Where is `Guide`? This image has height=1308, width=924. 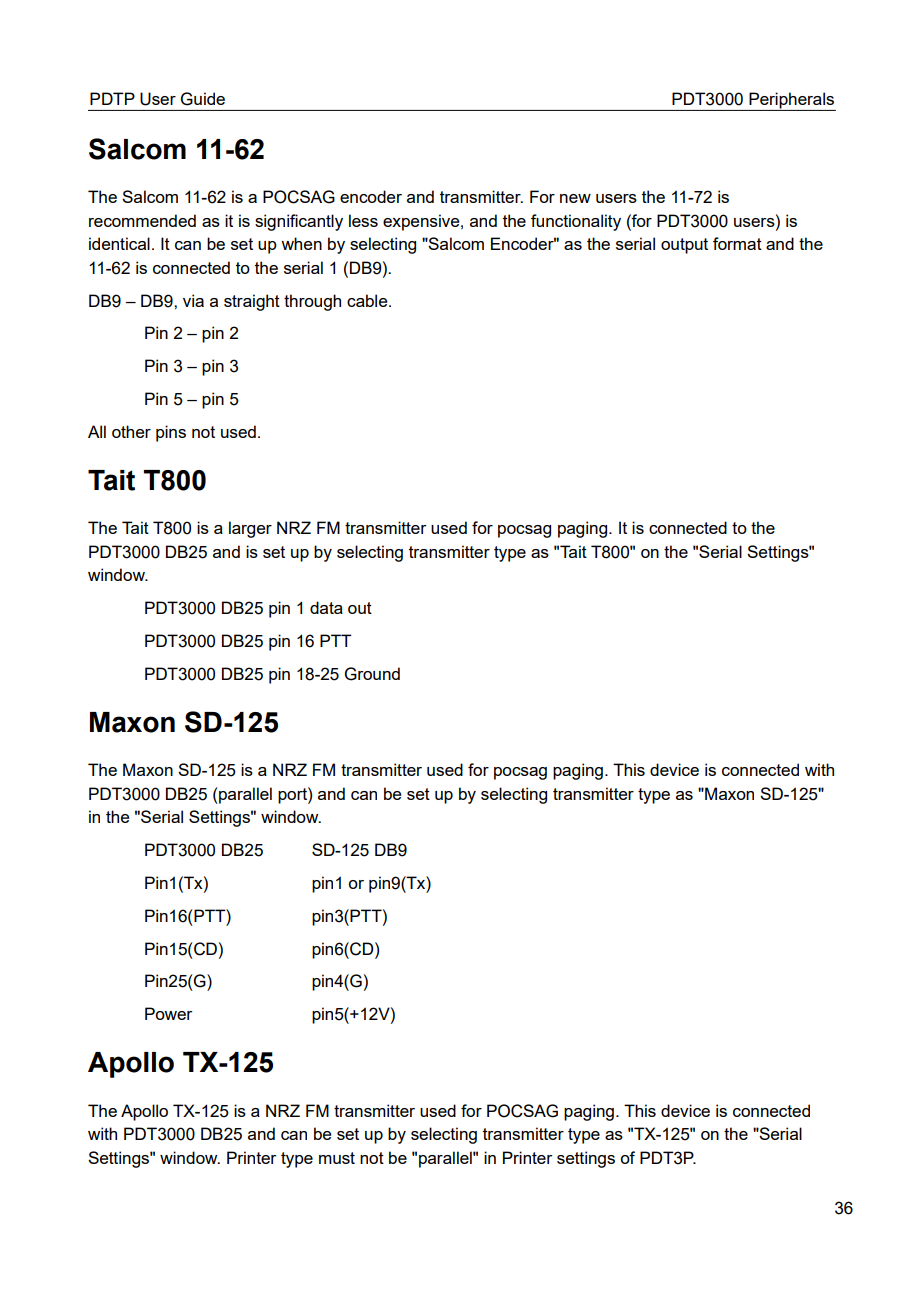
Guide is located at coordinates (203, 99).
